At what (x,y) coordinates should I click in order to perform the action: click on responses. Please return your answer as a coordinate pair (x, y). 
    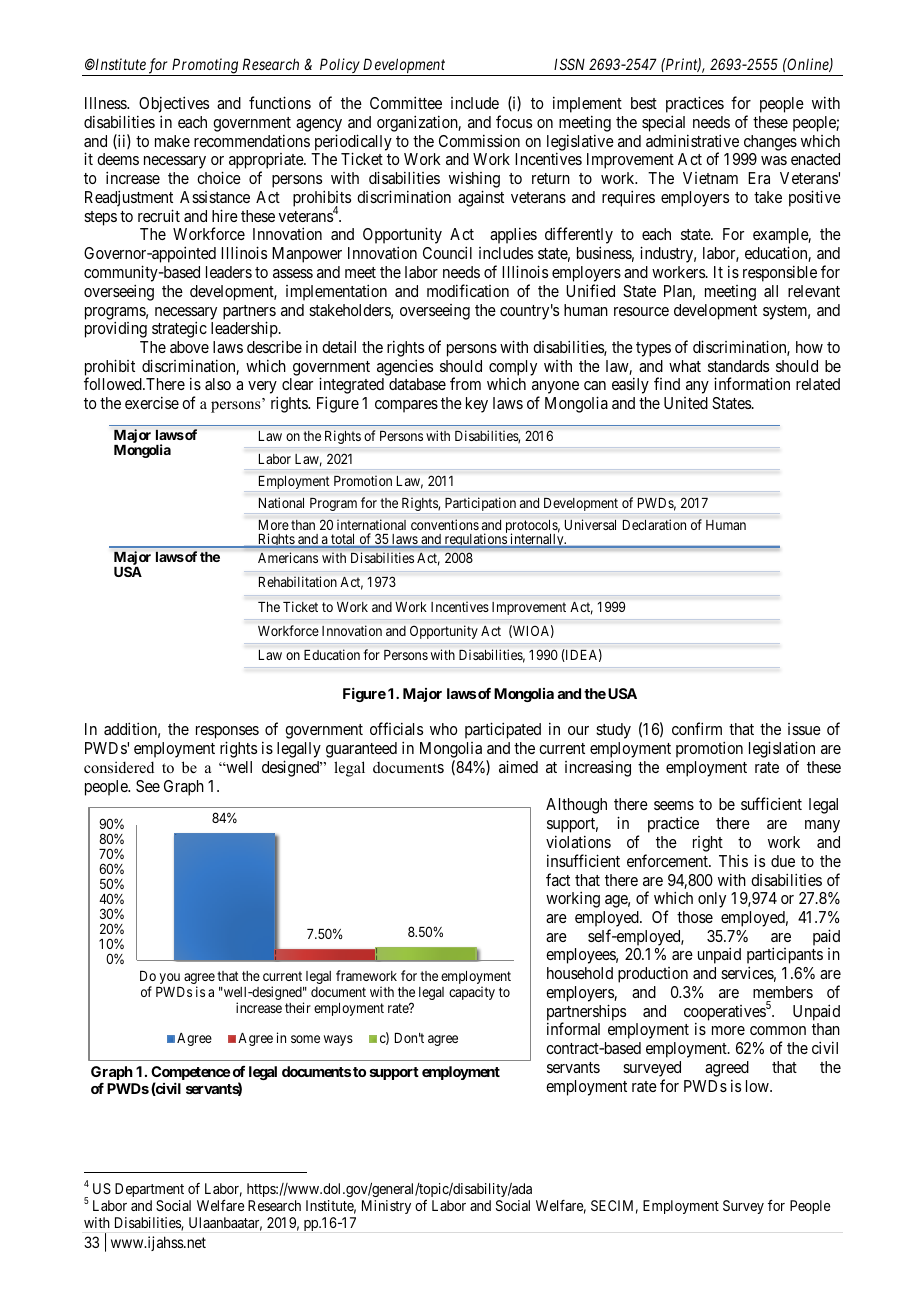
    Looking at the image, I should click on (227, 734).
